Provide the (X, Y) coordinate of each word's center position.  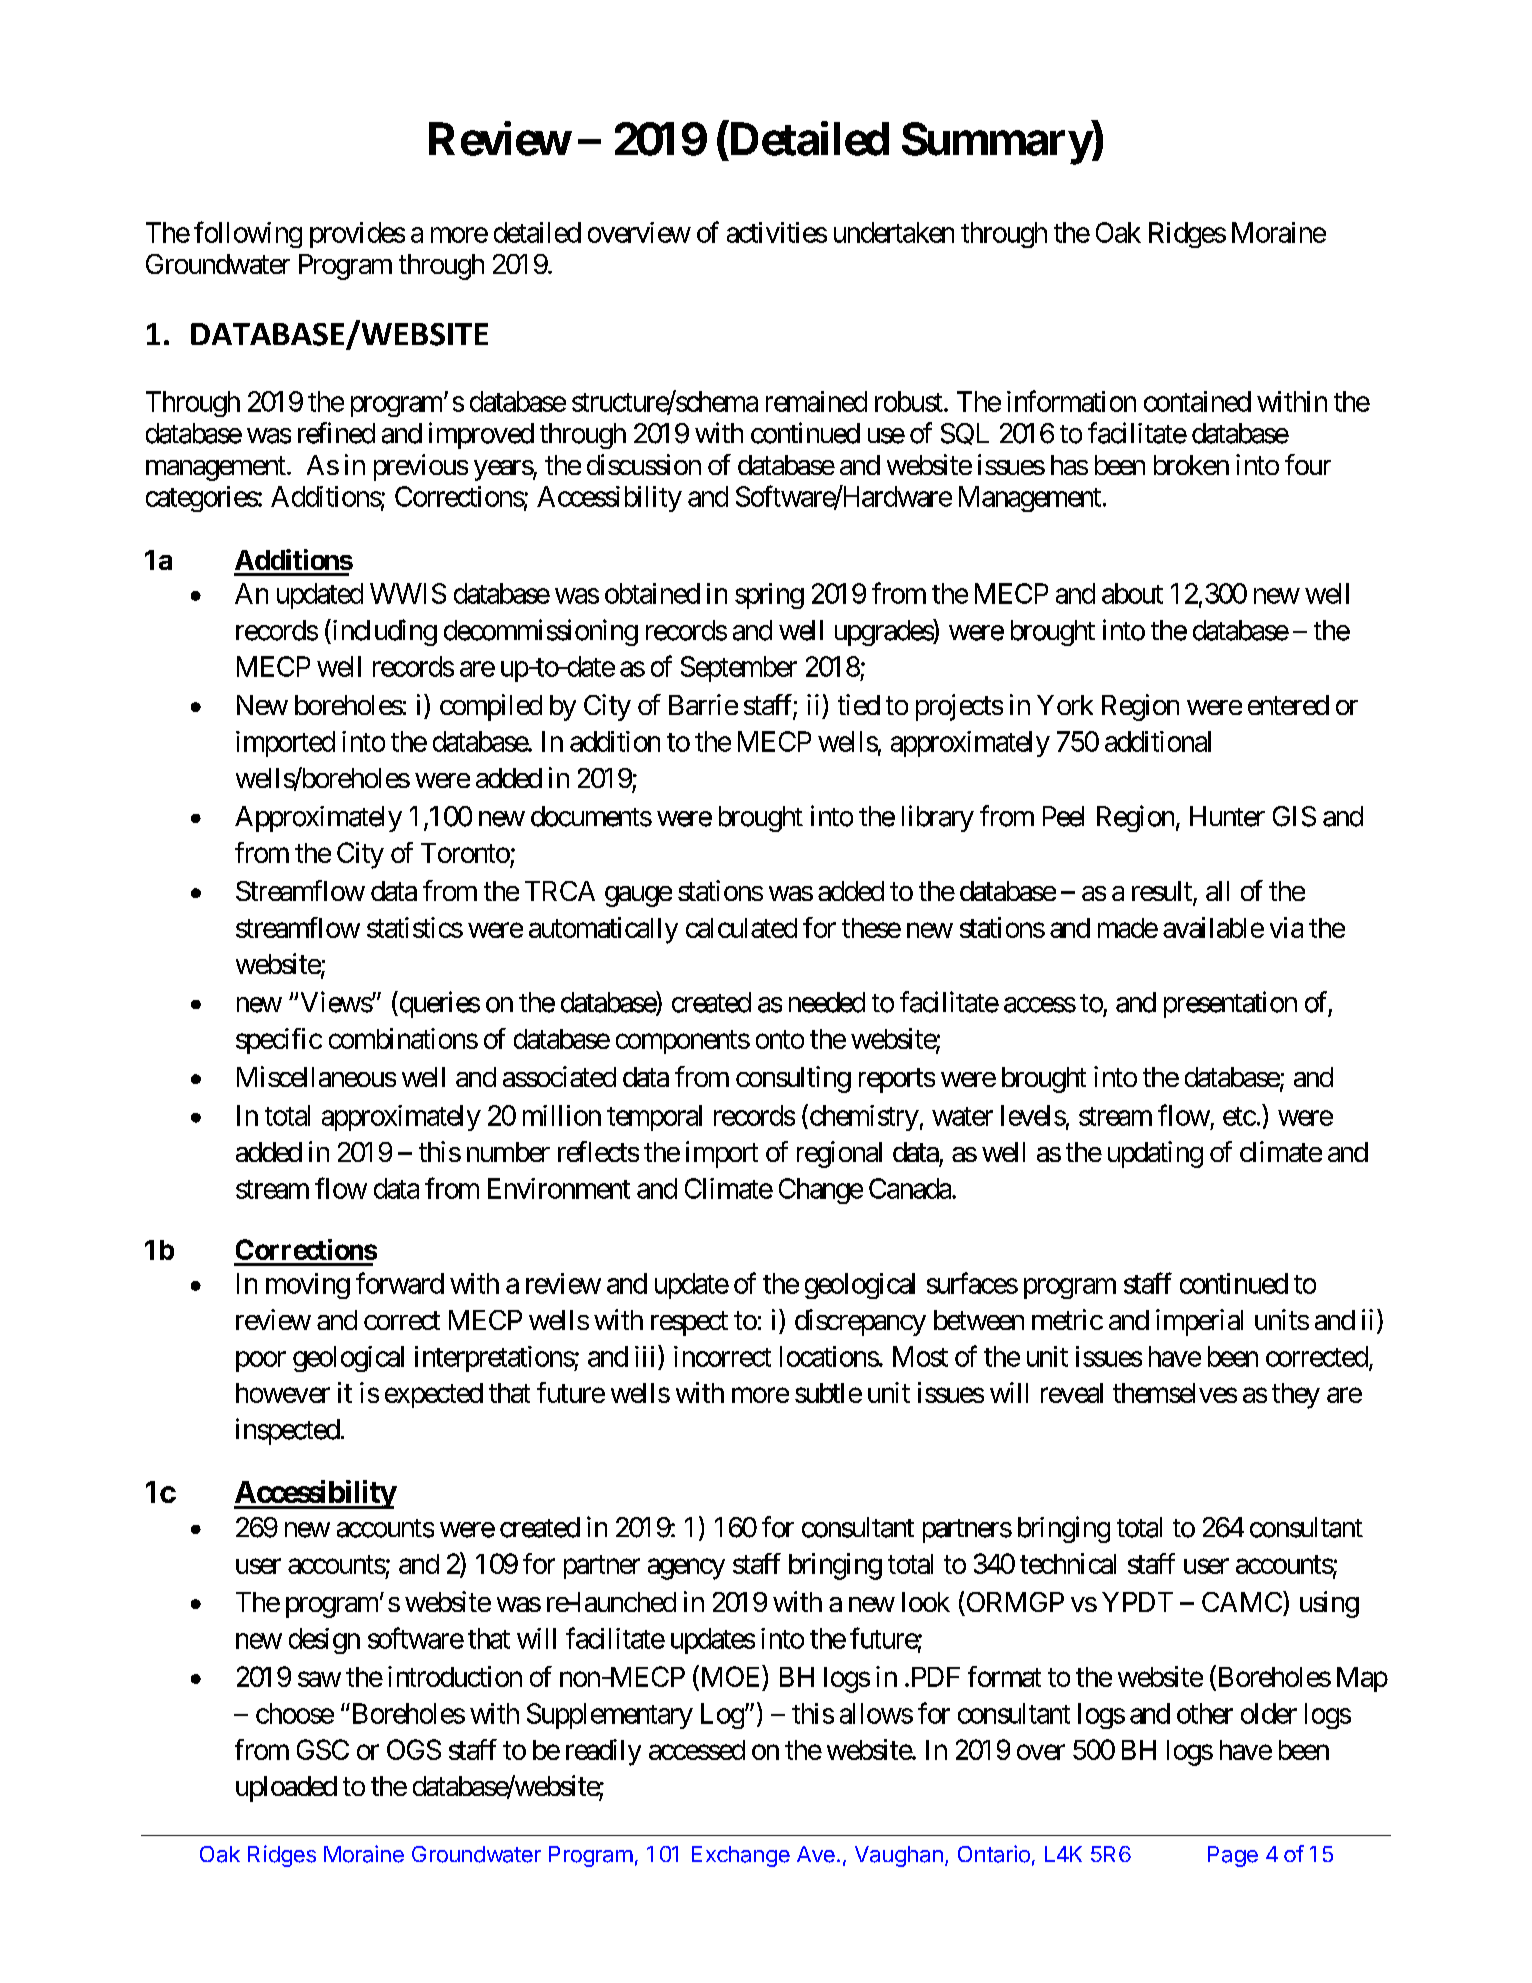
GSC (323, 1749)
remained (816, 401)
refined (336, 433)
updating (1155, 1154)
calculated (741, 928)
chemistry (863, 1117)
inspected (288, 1431)
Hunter (1227, 816)
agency (686, 1569)
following (248, 234)
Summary (997, 143)
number (508, 1152)
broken (1191, 465)
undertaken (894, 232)
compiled (491, 707)
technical (1068, 1563)
